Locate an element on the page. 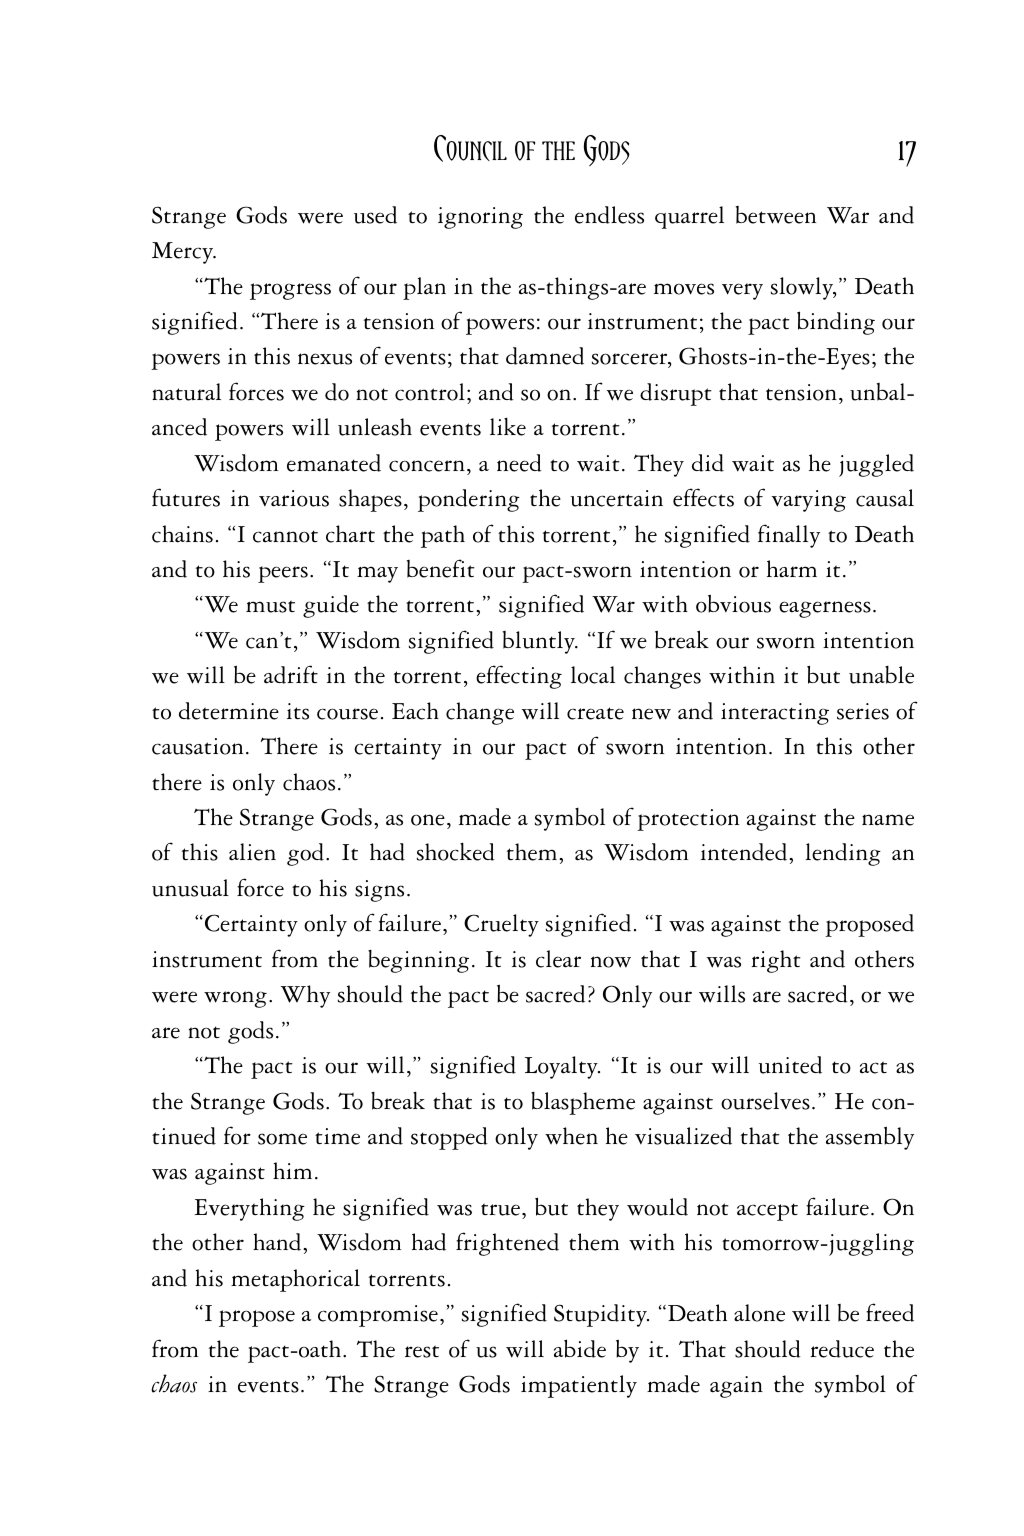 Image resolution: width=1024 pixels, height=1536 pixels. progress is located at coordinates (290, 291).
